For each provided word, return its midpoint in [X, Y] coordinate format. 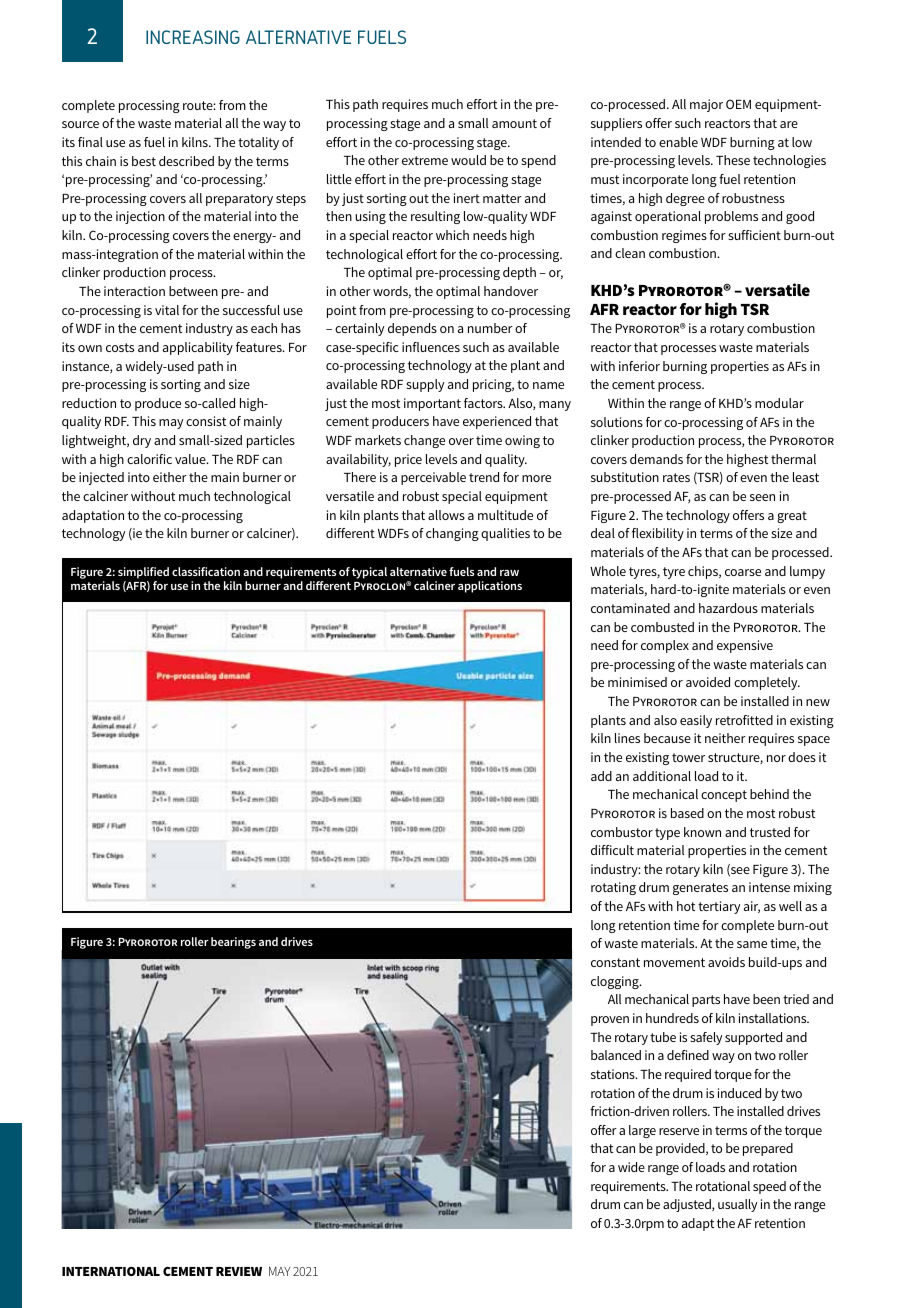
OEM [738, 104]
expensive [745, 646]
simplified [143, 573]
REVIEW [239, 1271]
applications [490, 587]
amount [514, 123]
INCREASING [193, 37]
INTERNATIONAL [111, 1271]
